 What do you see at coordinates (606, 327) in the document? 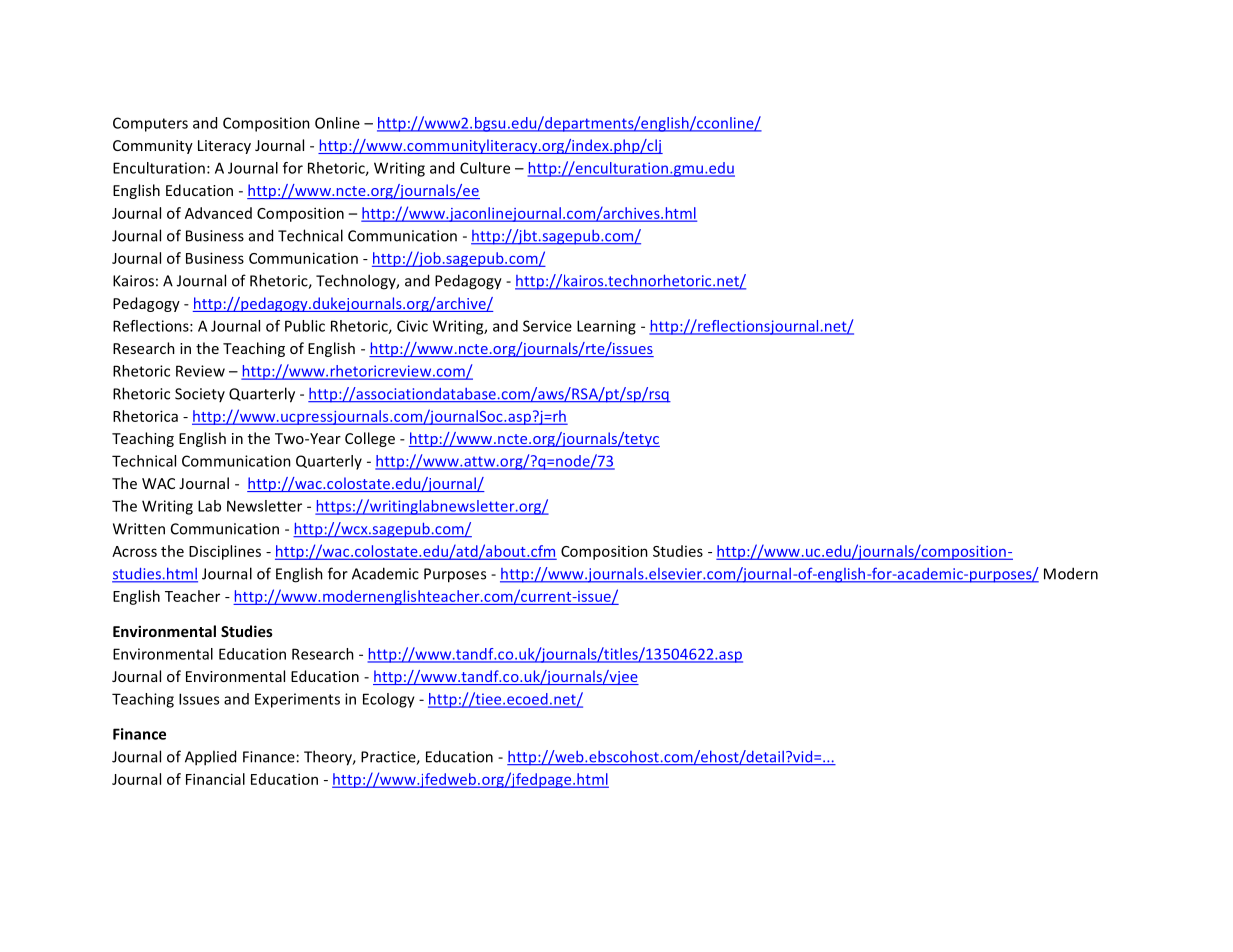
I see `Learning` at bounding box center [606, 327].
